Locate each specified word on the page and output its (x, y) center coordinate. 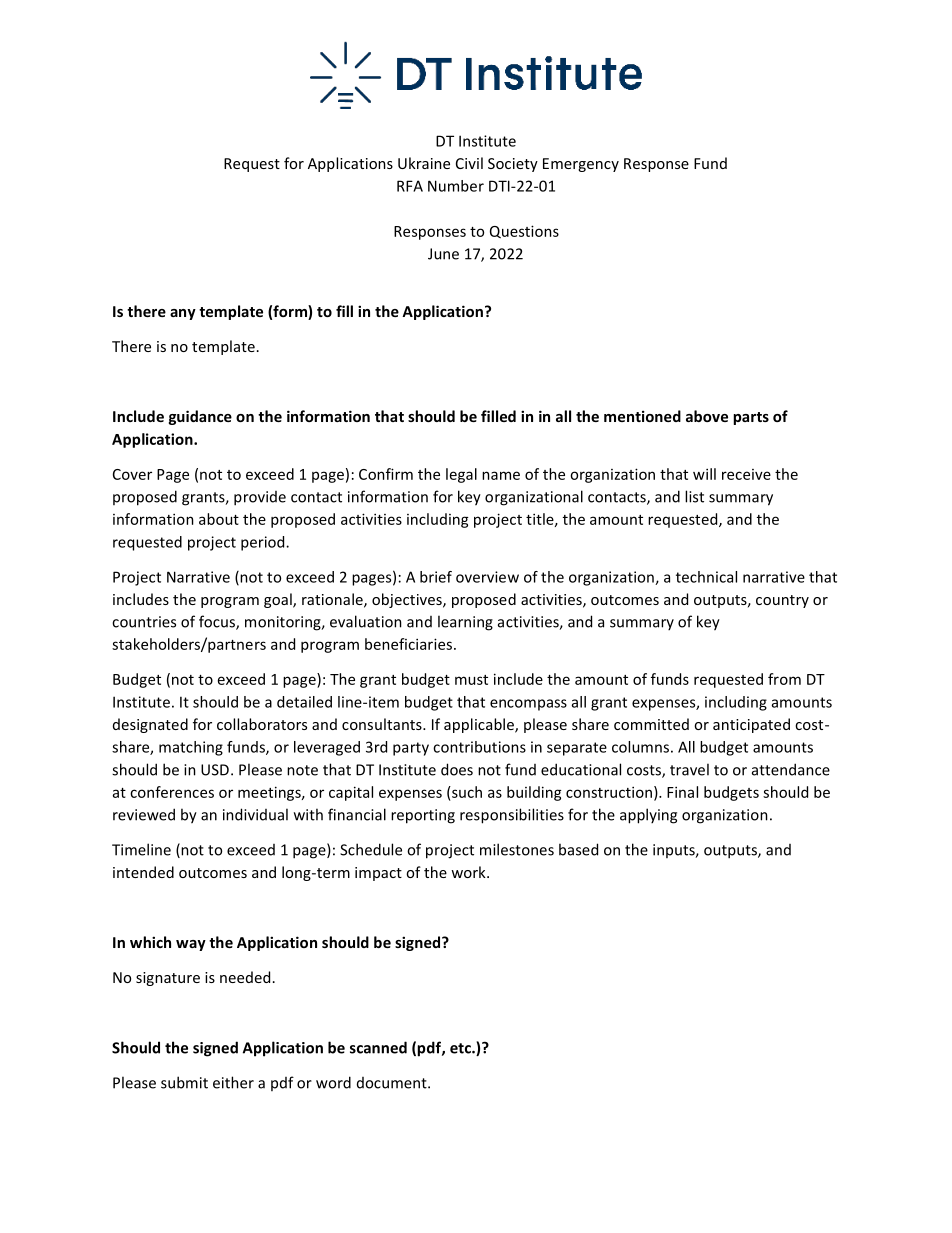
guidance (200, 417)
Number (456, 186)
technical (706, 577)
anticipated (751, 725)
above (707, 416)
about (219, 519)
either (233, 1082)
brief (436, 577)
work (469, 872)
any (183, 314)
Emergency (581, 165)
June (443, 254)
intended (143, 872)
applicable (480, 725)
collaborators (262, 724)
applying (648, 816)
